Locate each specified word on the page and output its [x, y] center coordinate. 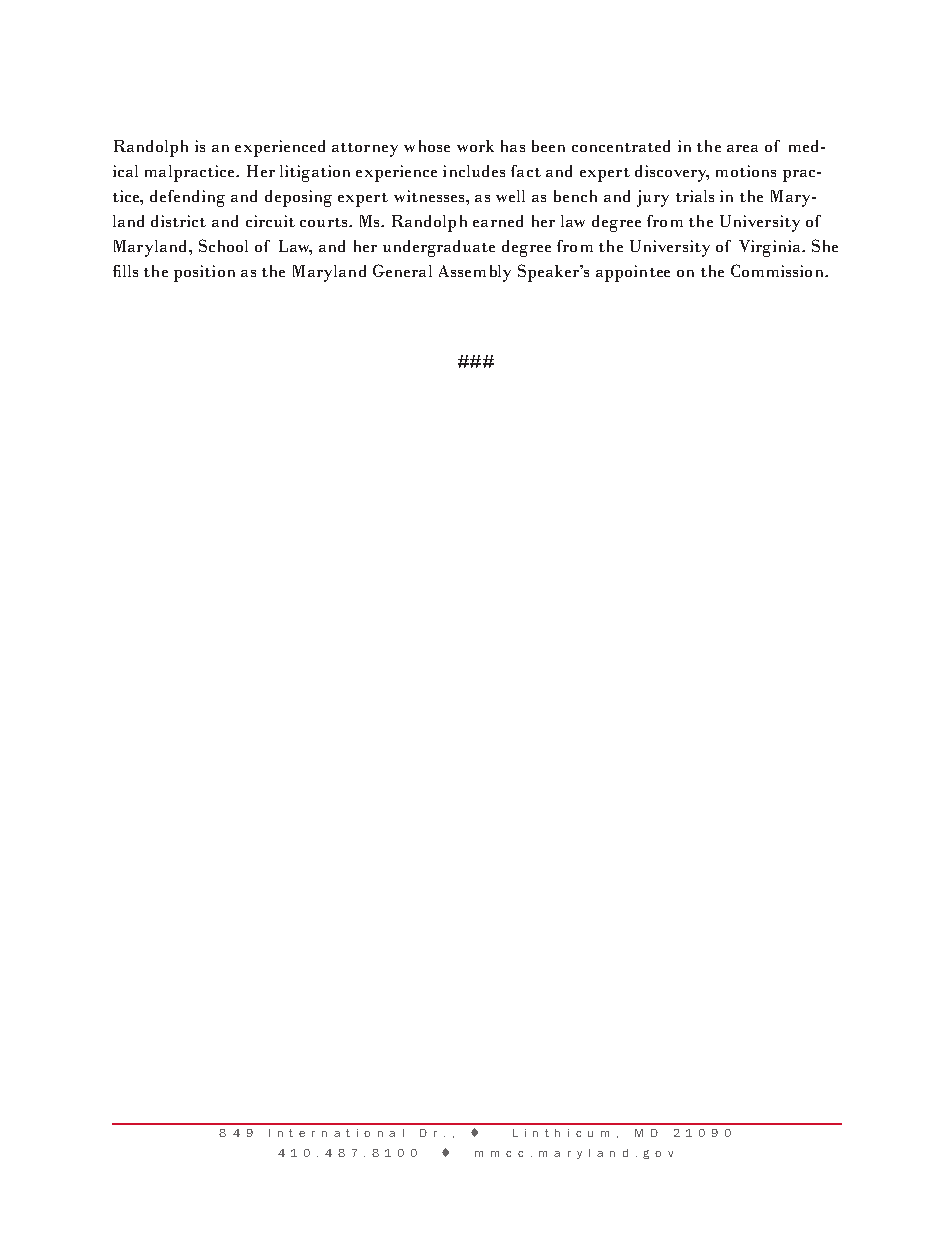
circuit [270, 221]
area [742, 148]
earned [498, 221]
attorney [365, 150]
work [475, 146]
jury [653, 198]
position [204, 273]
